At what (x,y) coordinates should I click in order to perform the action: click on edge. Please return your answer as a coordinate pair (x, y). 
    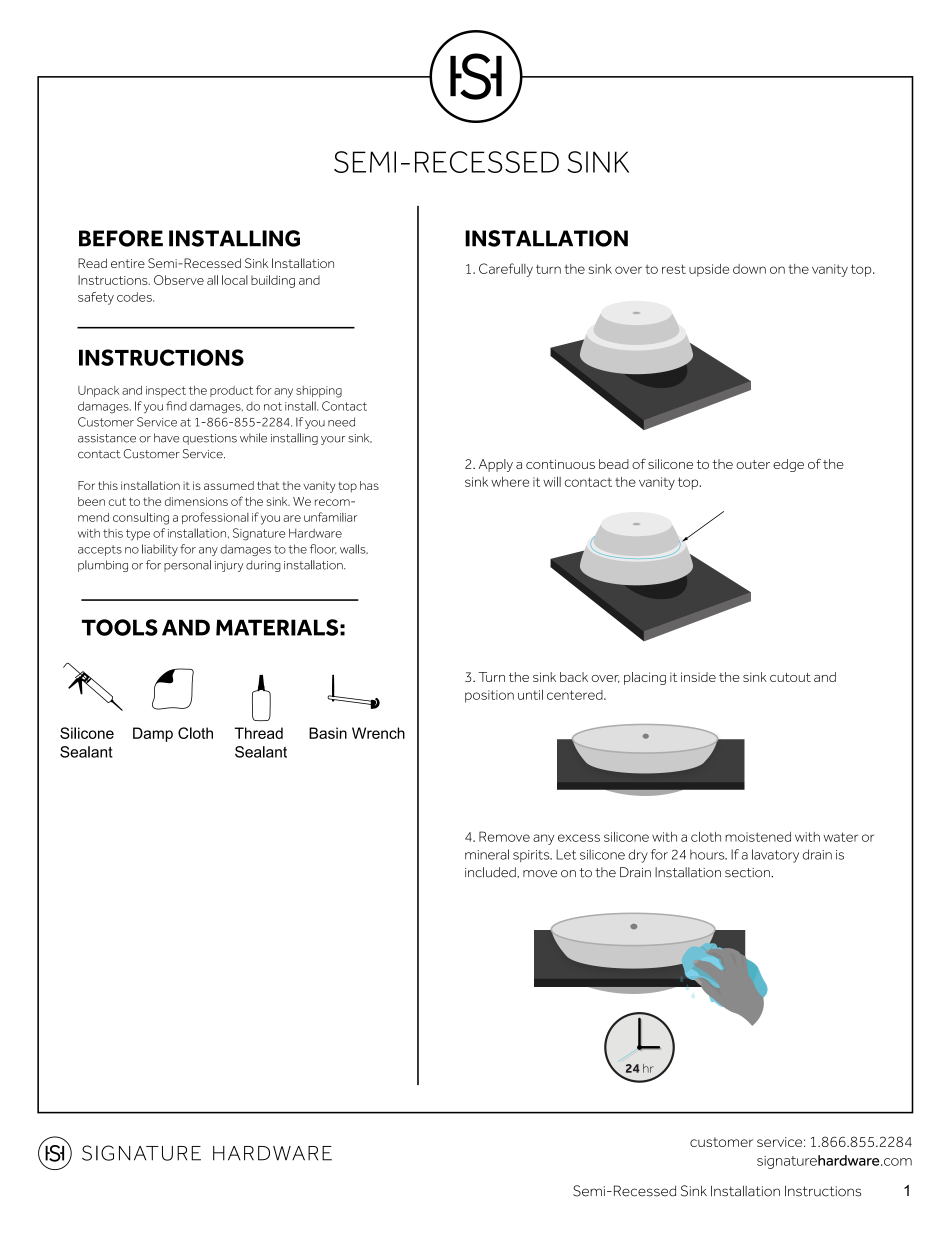
    Looking at the image, I should click on (788, 465).
